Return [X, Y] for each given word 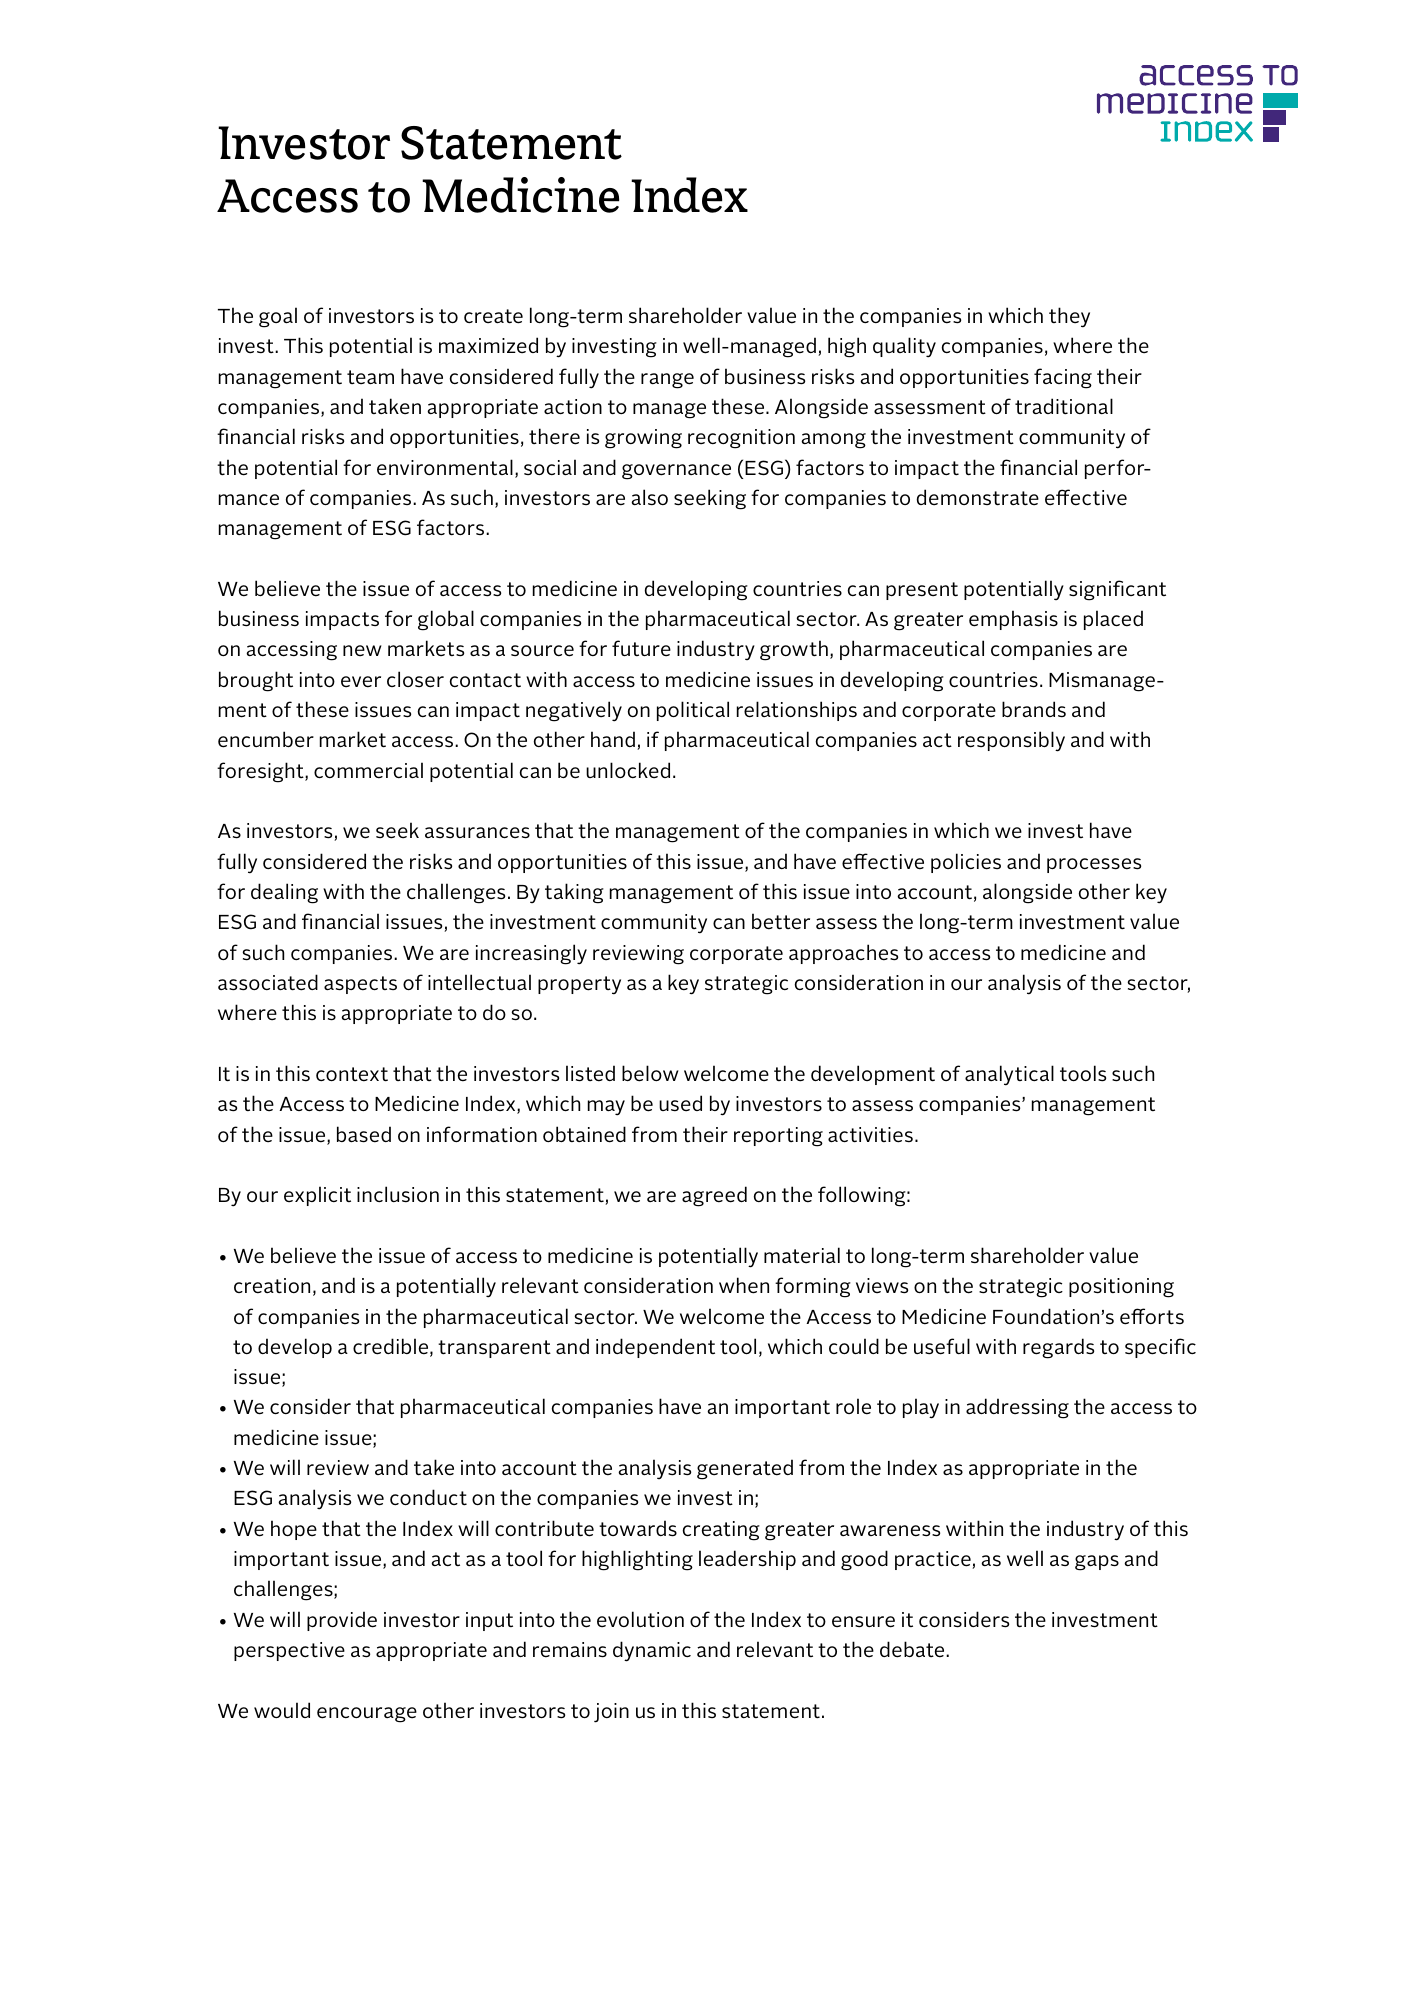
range [667, 381]
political [693, 711]
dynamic [652, 1651]
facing [1063, 378]
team [370, 377]
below [650, 1073]
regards [1058, 1348]
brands [1034, 709]
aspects [360, 985]
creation [272, 1286]
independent [655, 1348]
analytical [1009, 1075]
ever [361, 682]
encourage [367, 1715]
